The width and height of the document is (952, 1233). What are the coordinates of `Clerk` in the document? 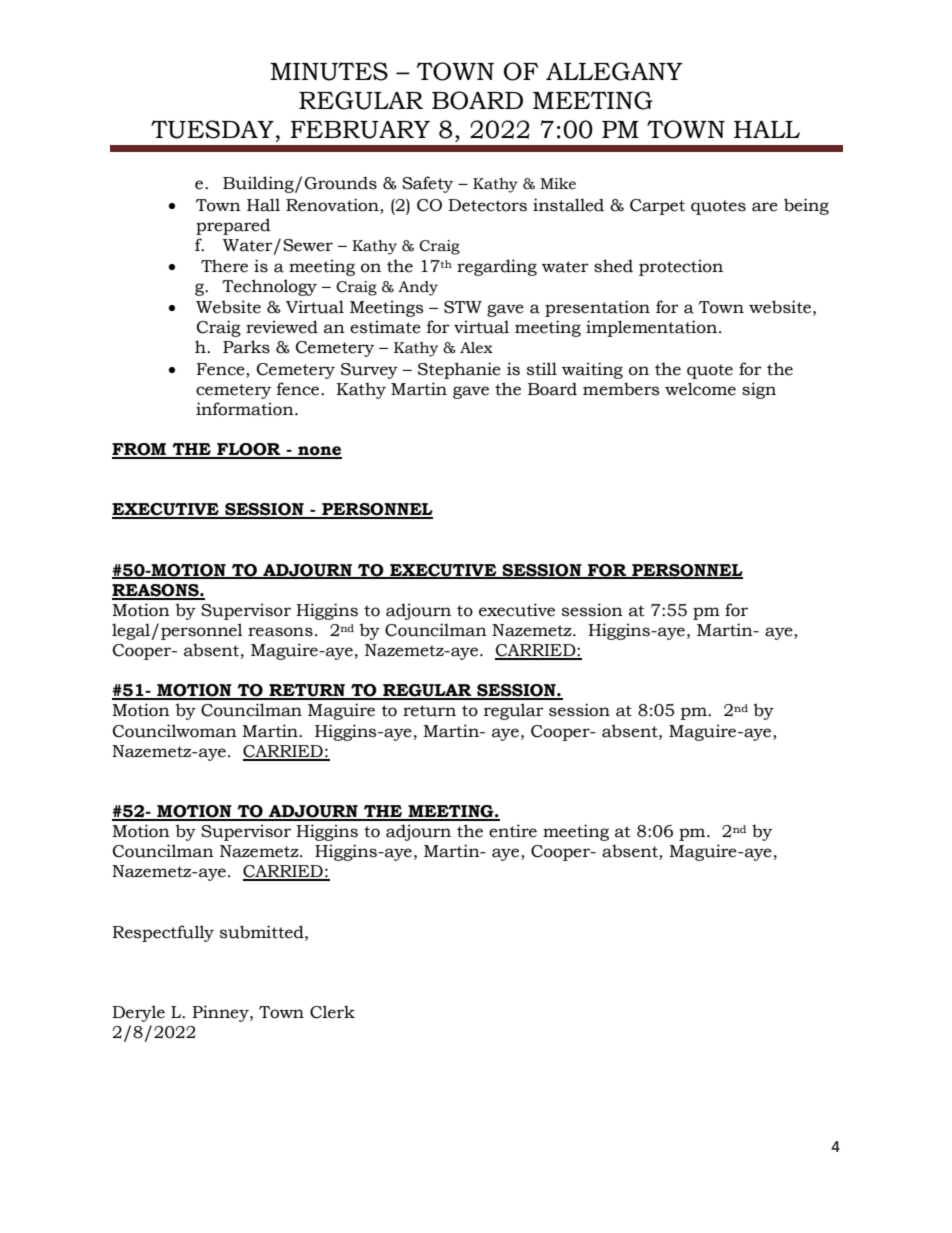 It's located at (332, 1012).
